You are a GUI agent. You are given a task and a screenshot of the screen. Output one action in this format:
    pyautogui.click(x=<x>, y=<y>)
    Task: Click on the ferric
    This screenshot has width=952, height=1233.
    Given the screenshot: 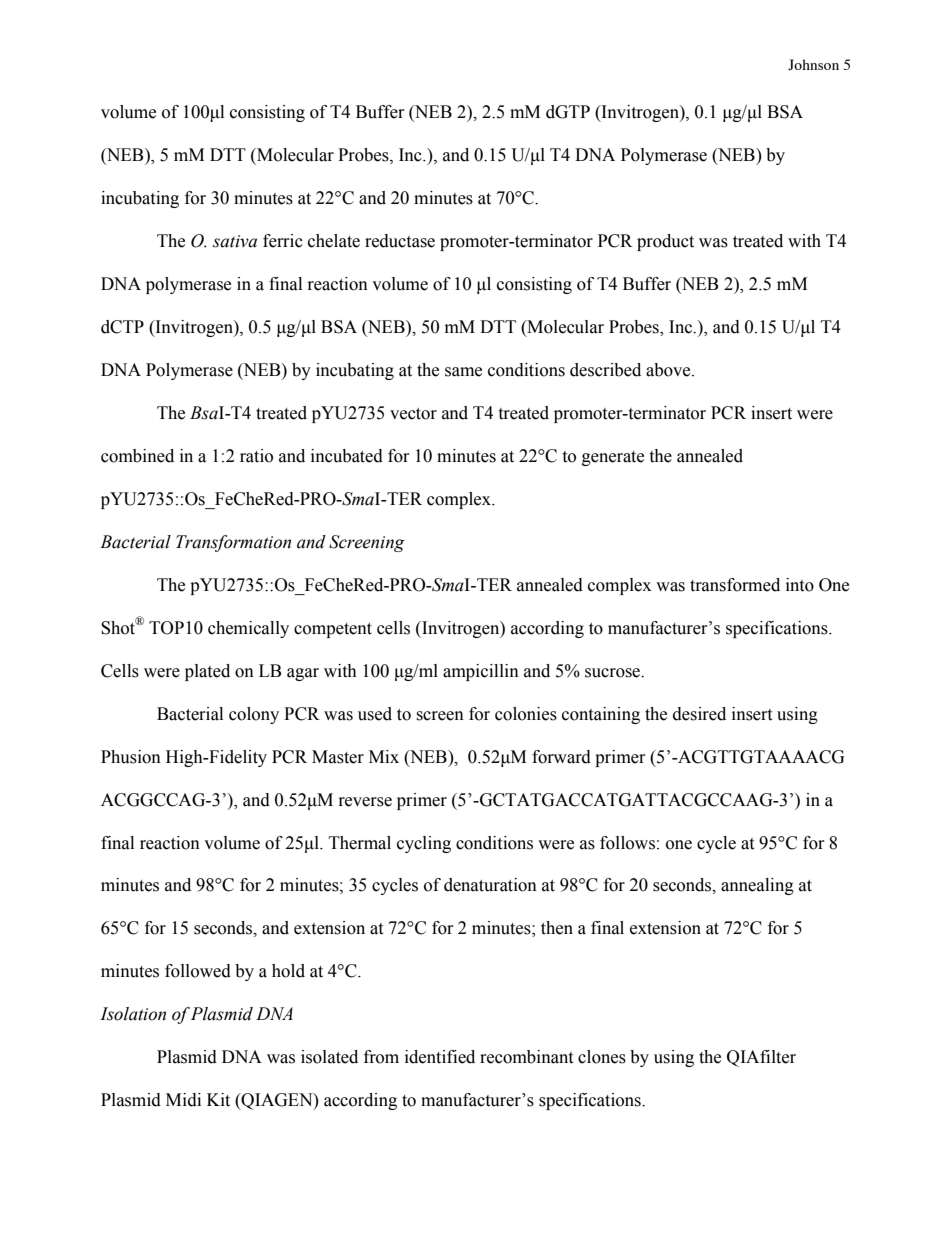 What is the action you would take?
    pyautogui.click(x=283, y=241)
